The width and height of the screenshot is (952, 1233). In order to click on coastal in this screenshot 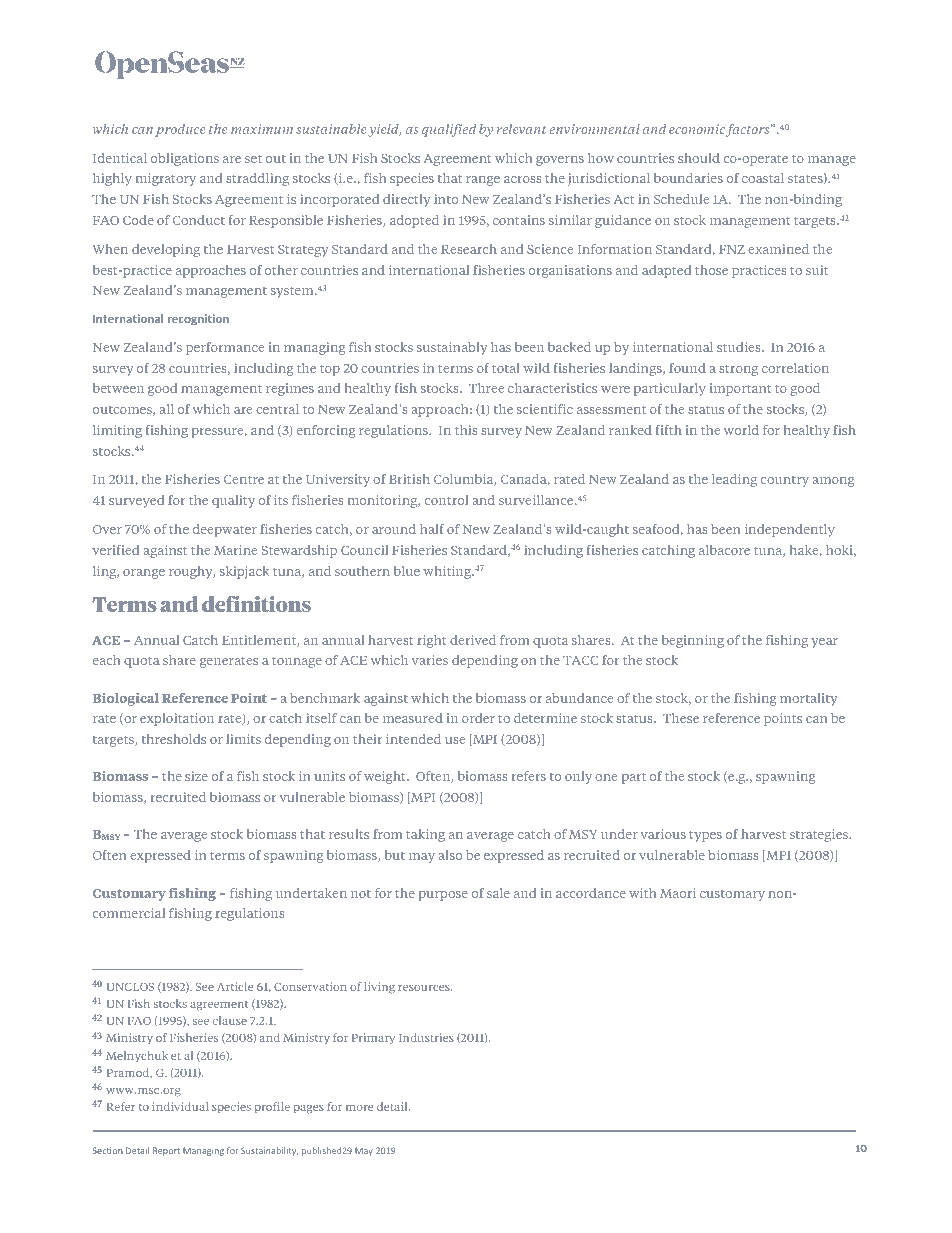, I will do `click(763, 178)`.
